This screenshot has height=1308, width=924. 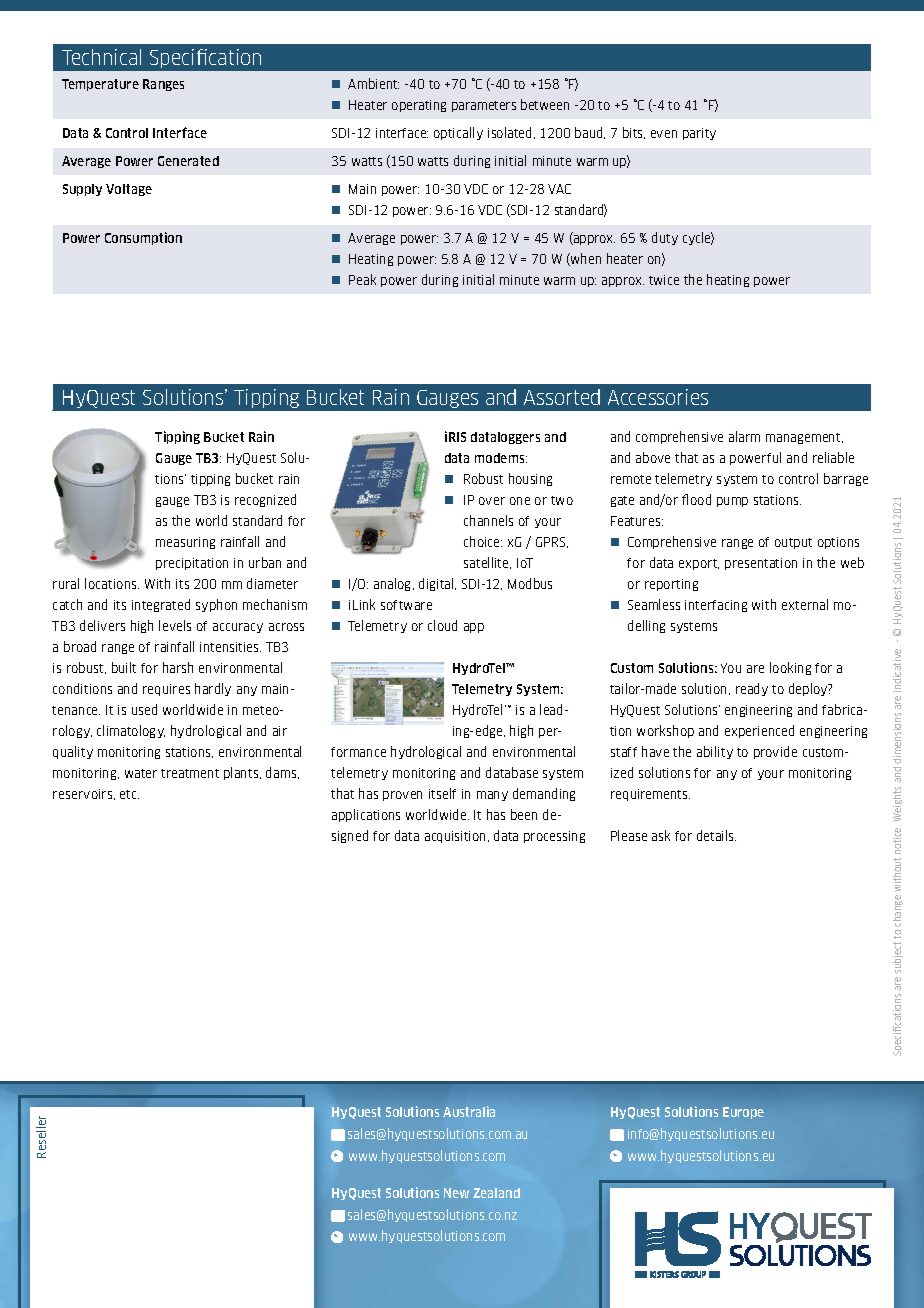 What do you see at coordinates (759, 731) in the screenshot?
I see `experienced` at bounding box center [759, 731].
